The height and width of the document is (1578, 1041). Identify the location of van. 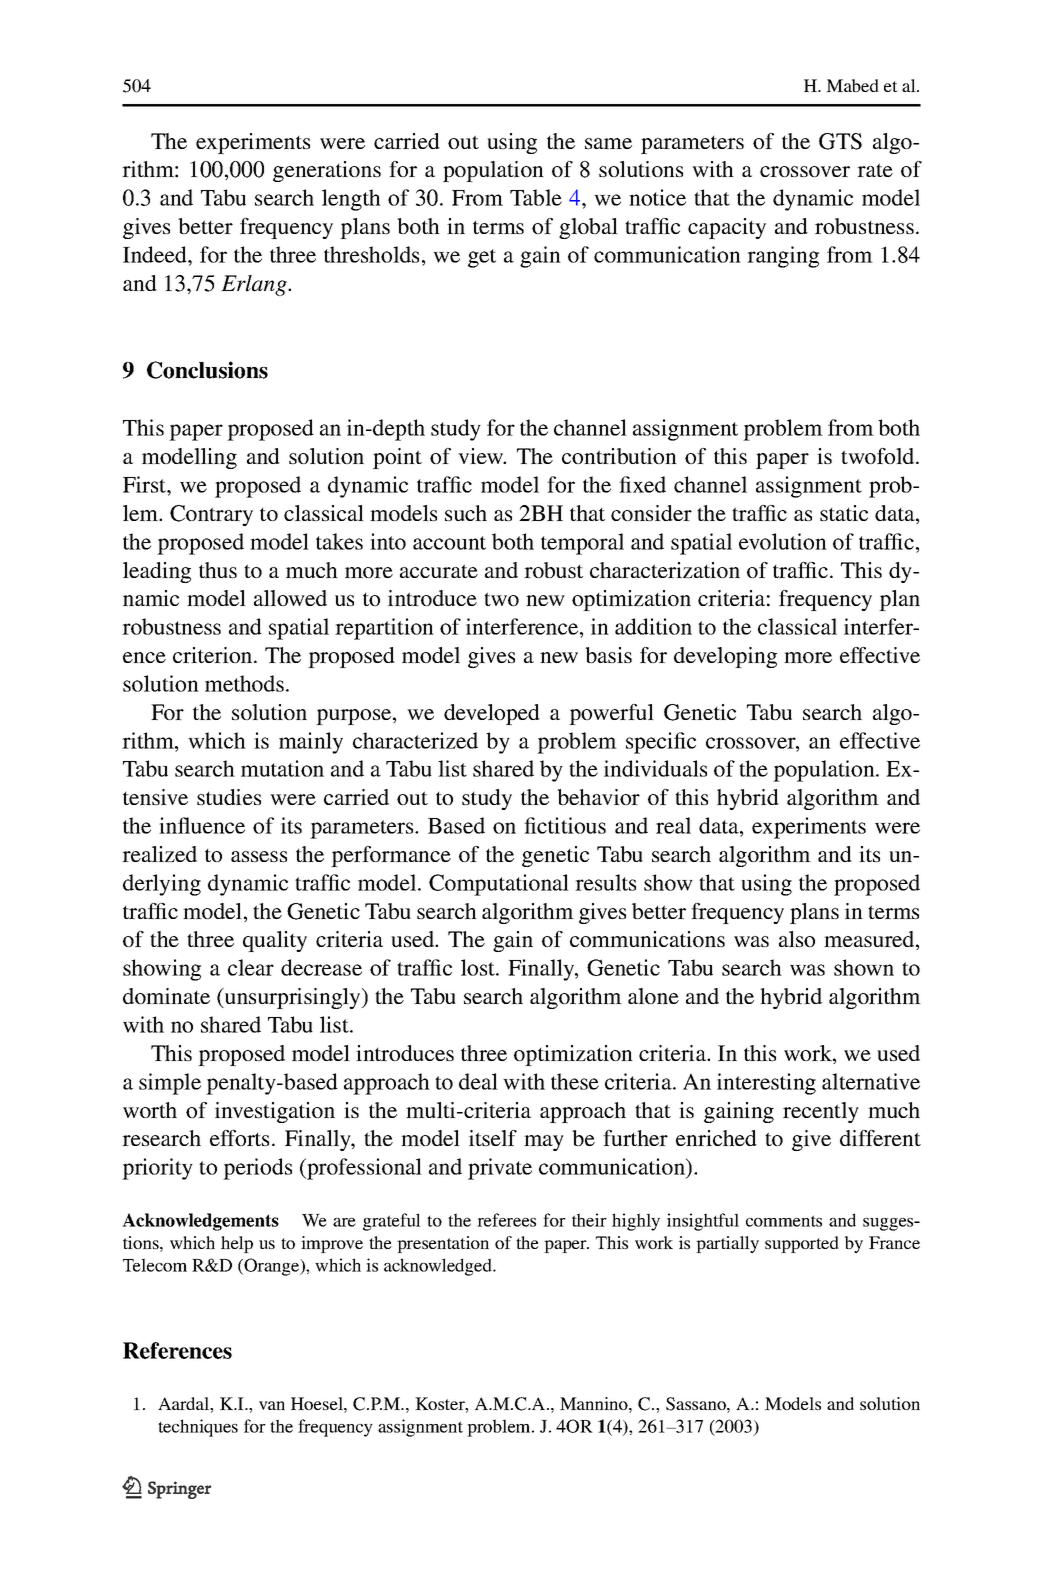
(272, 1405).
